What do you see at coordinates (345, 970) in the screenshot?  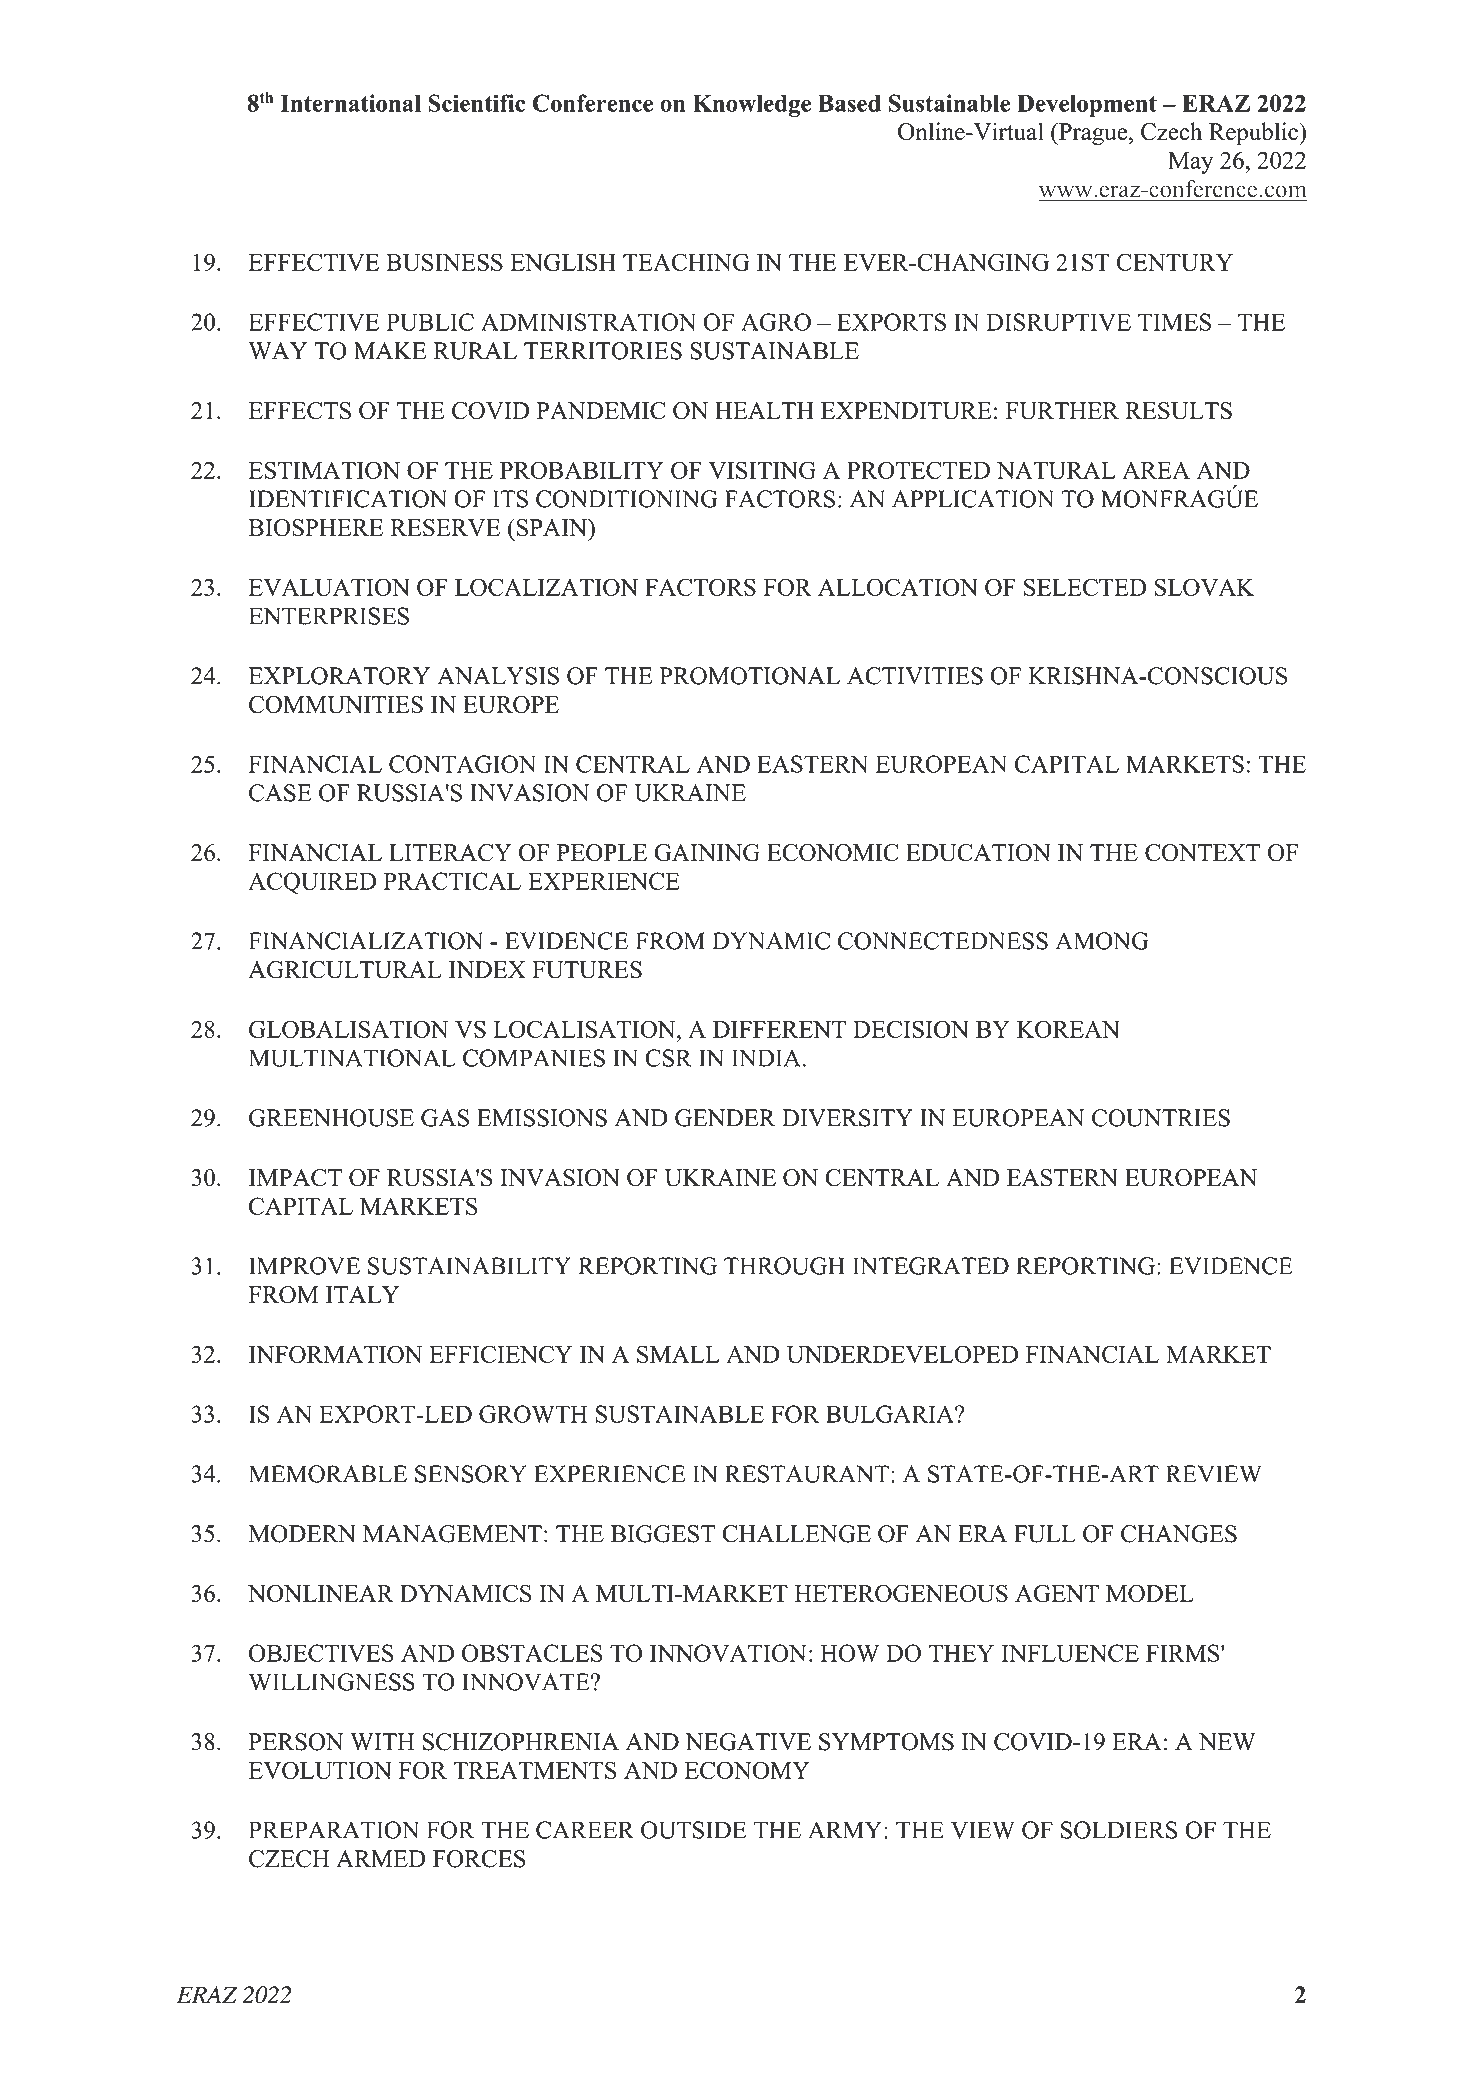 I see `AGRICULTURAL` at bounding box center [345, 970].
